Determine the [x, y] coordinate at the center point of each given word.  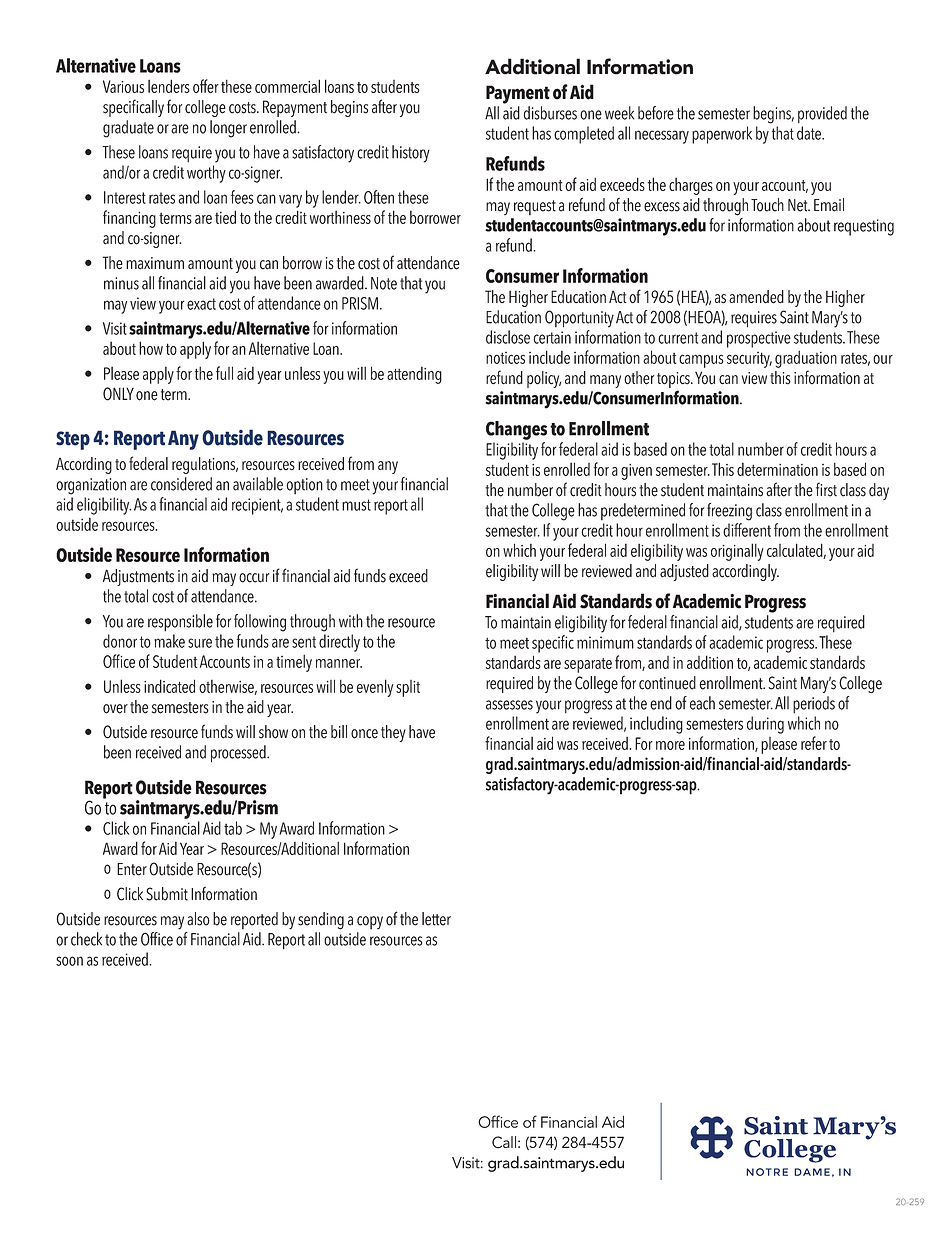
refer [814, 743]
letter [436, 919]
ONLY [118, 394]
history [411, 154]
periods [814, 704]
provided [822, 114]
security [749, 360]
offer [206, 86]
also [198, 919]
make [169, 641]
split [408, 688]
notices [505, 358]
